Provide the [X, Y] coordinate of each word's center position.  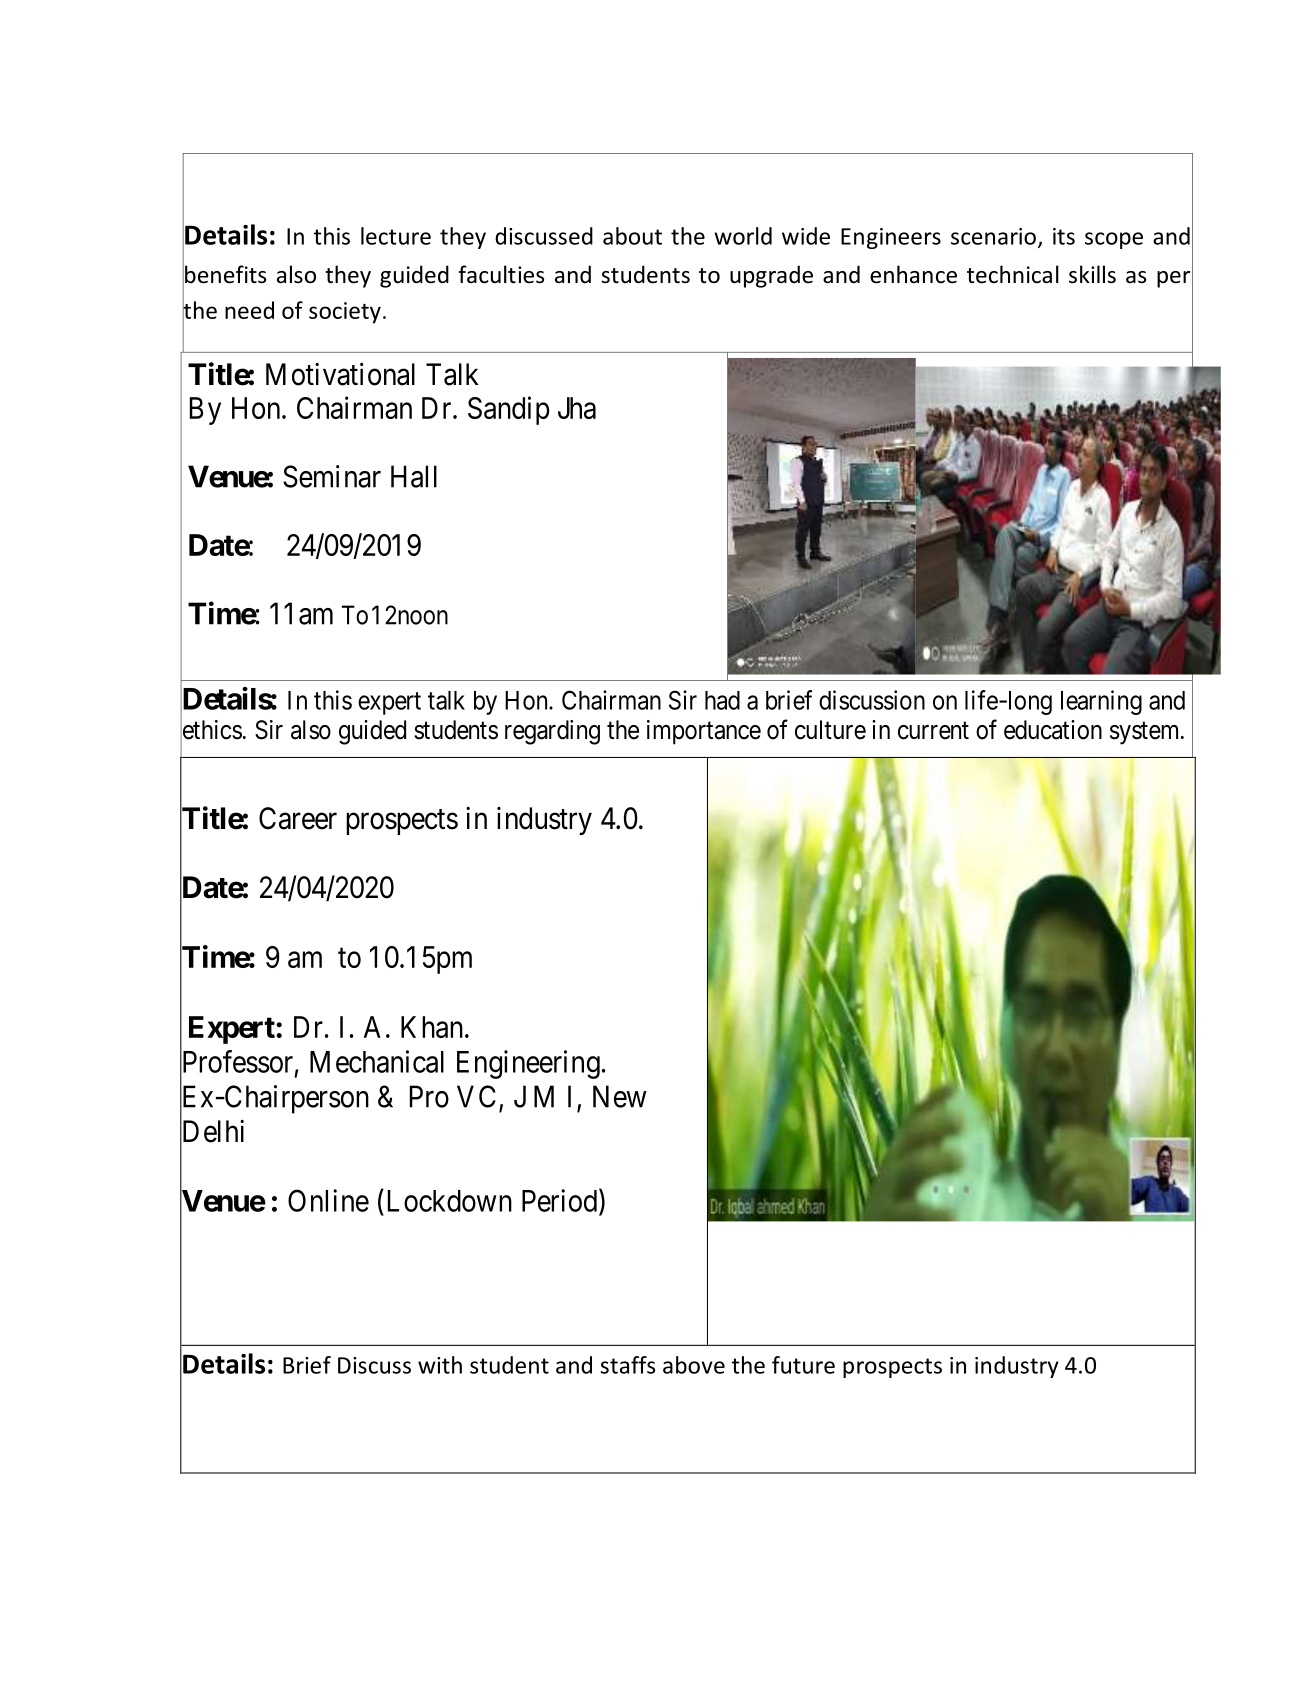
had [722, 700]
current [933, 731]
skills [1092, 274]
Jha [577, 408]
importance [704, 732]
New [620, 1096]
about [632, 236]
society [345, 313]
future [803, 1365]
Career [298, 818]
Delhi [212, 1132]
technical [1013, 274]
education [1053, 730]
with [440, 1365]
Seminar [332, 476]
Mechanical [377, 1061]
